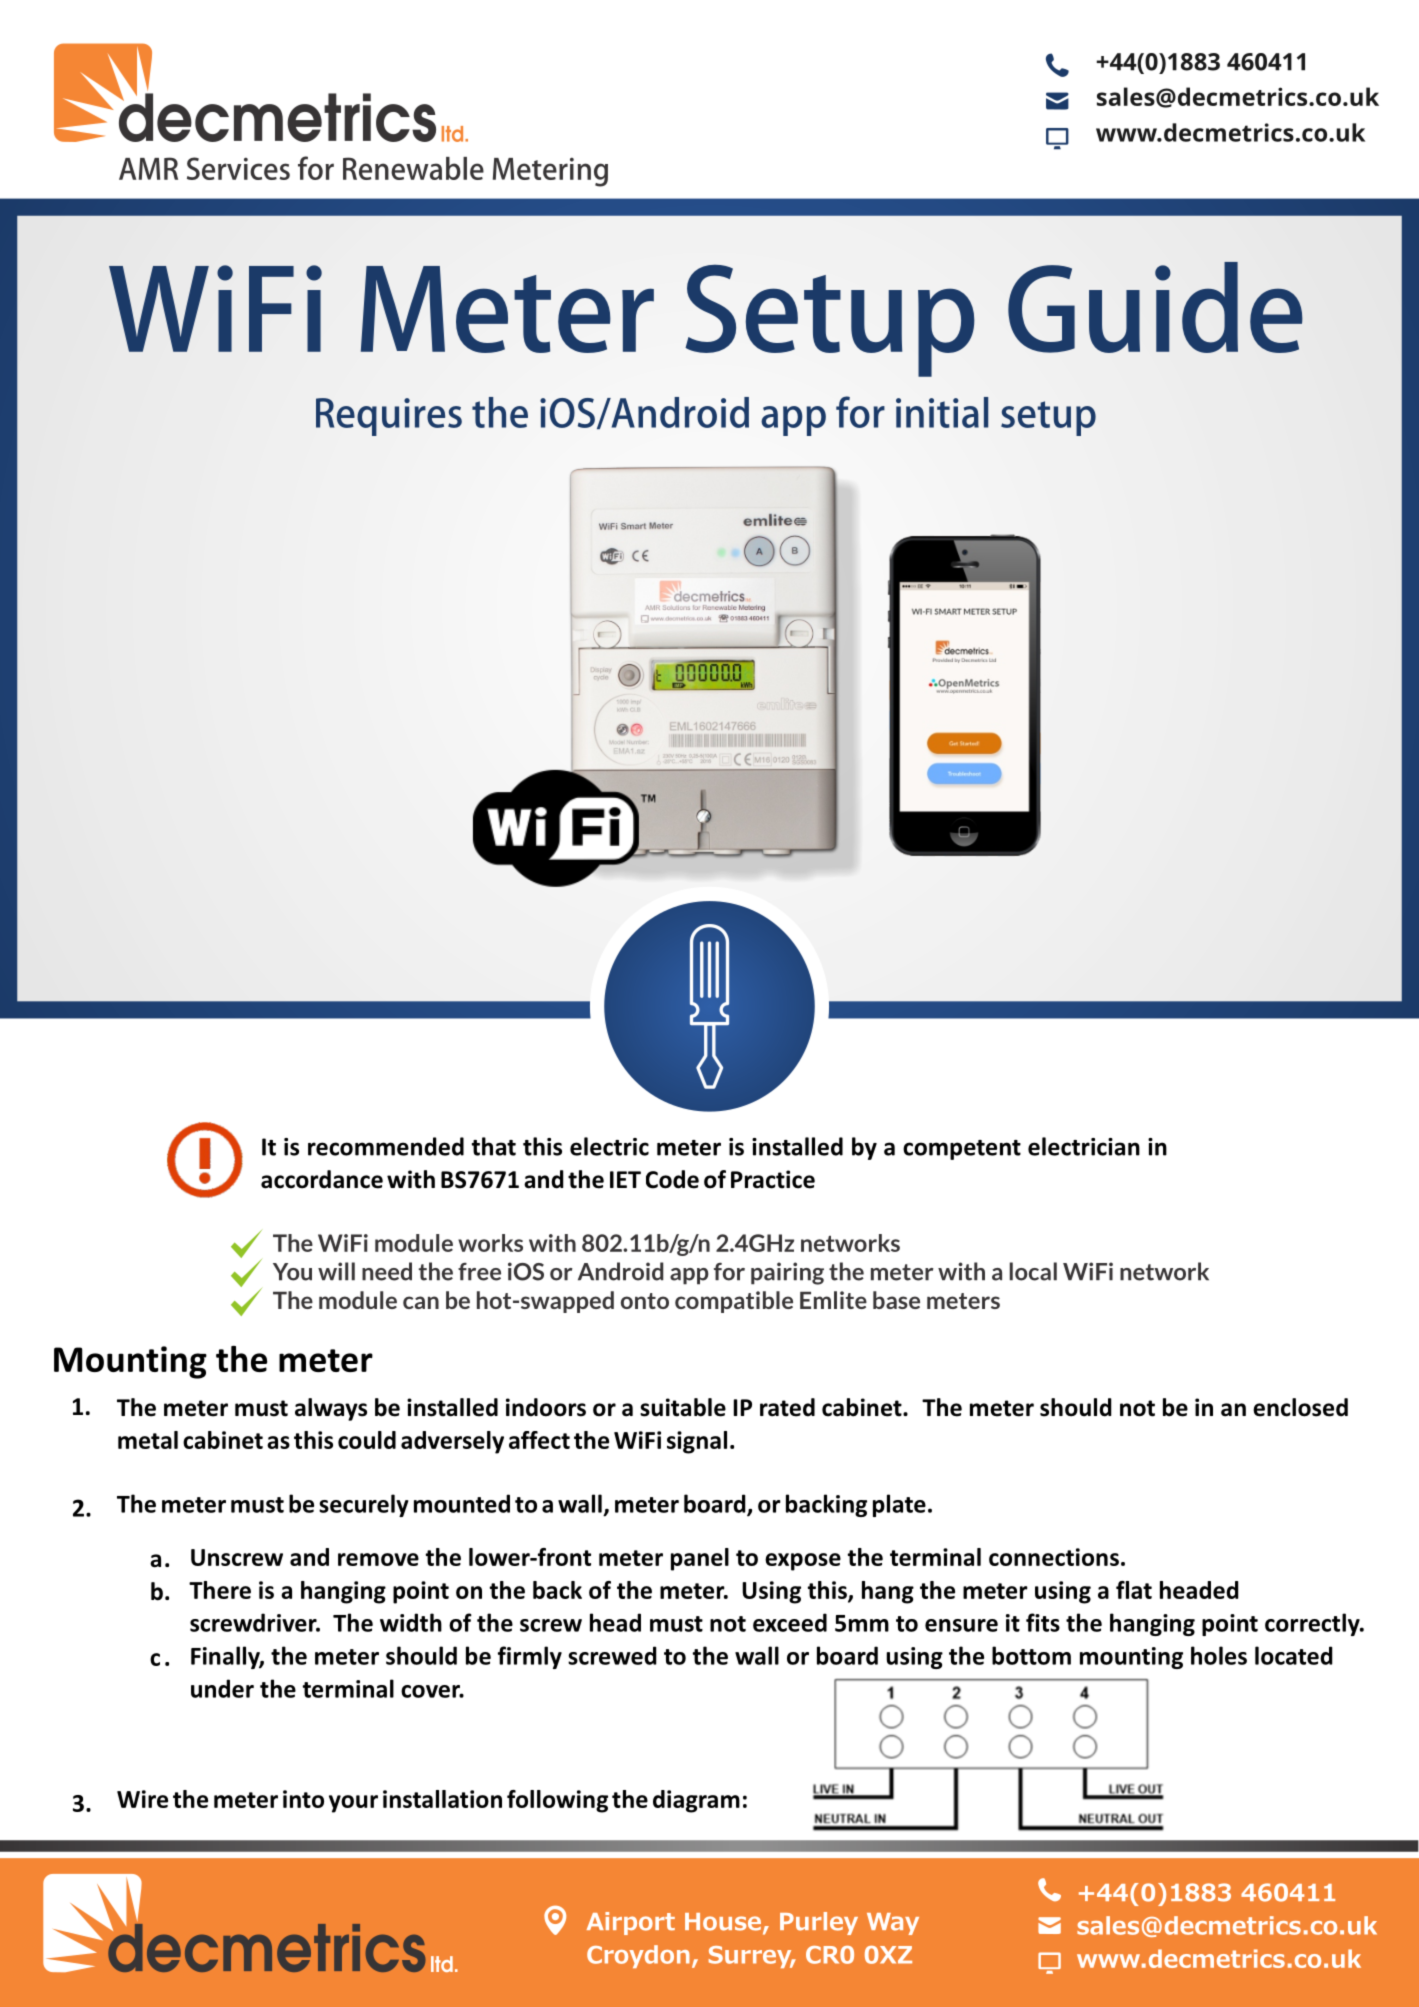 The width and height of the page is (1419, 2007). Describe the element at coordinates (353, 1804) in the page. I see `your` at that location.
